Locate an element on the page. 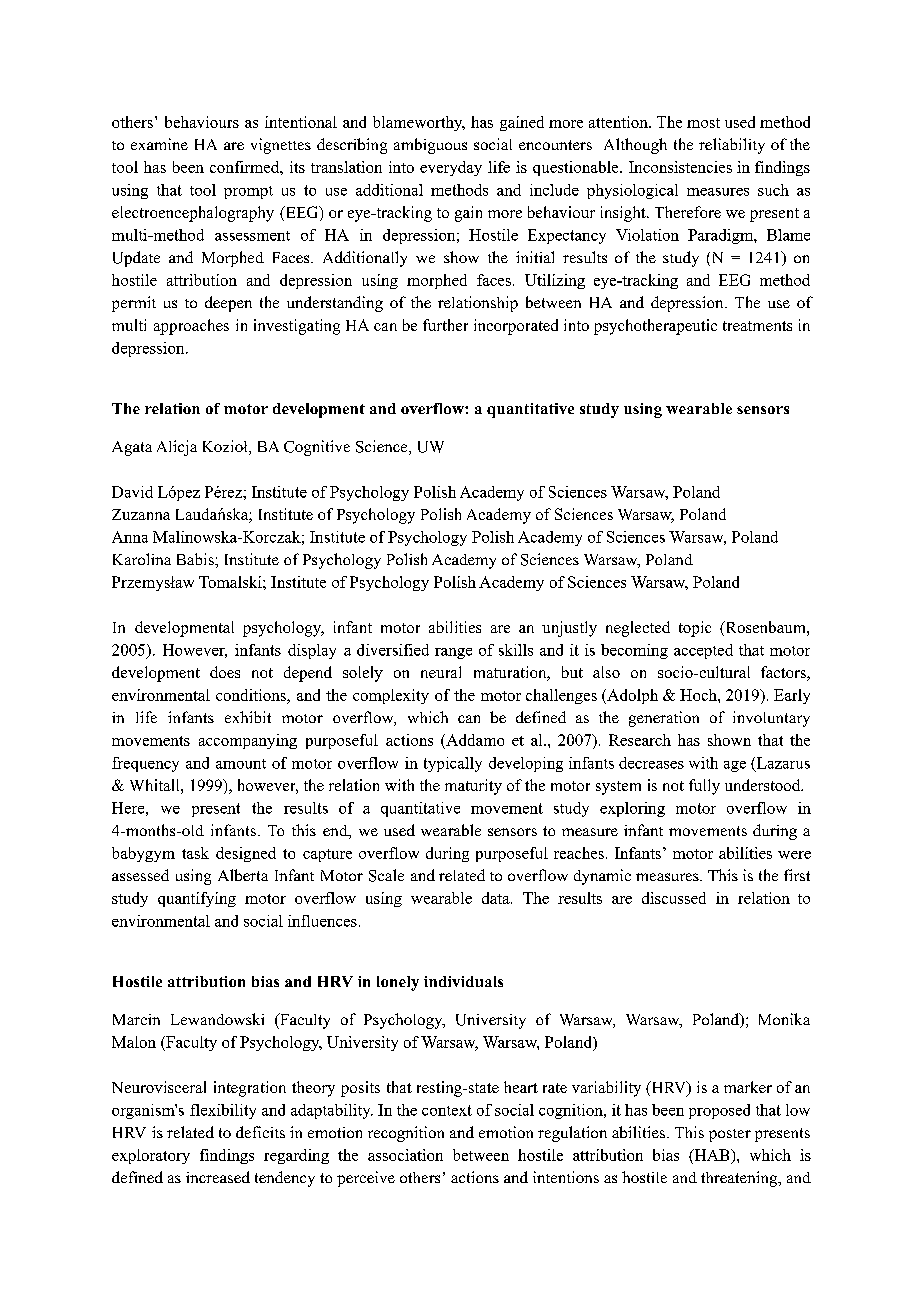 Image resolution: width=924 pixels, height=1307 pixels. everyday is located at coordinates (451, 168).
